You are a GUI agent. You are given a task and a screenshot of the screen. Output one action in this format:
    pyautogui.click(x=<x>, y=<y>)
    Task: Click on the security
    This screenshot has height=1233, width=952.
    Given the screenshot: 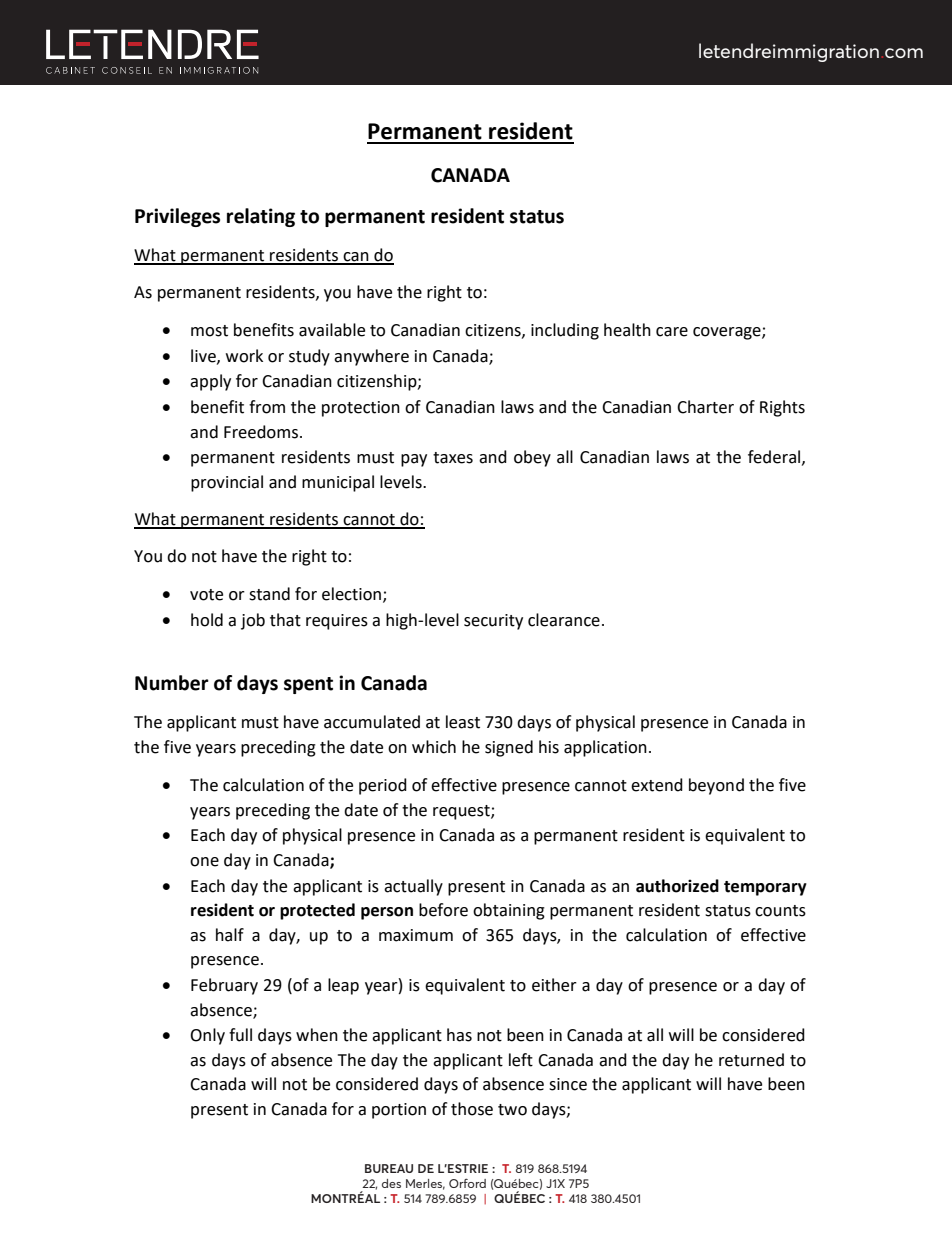 What is the action you would take?
    pyautogui.click(x=493, y=622)
